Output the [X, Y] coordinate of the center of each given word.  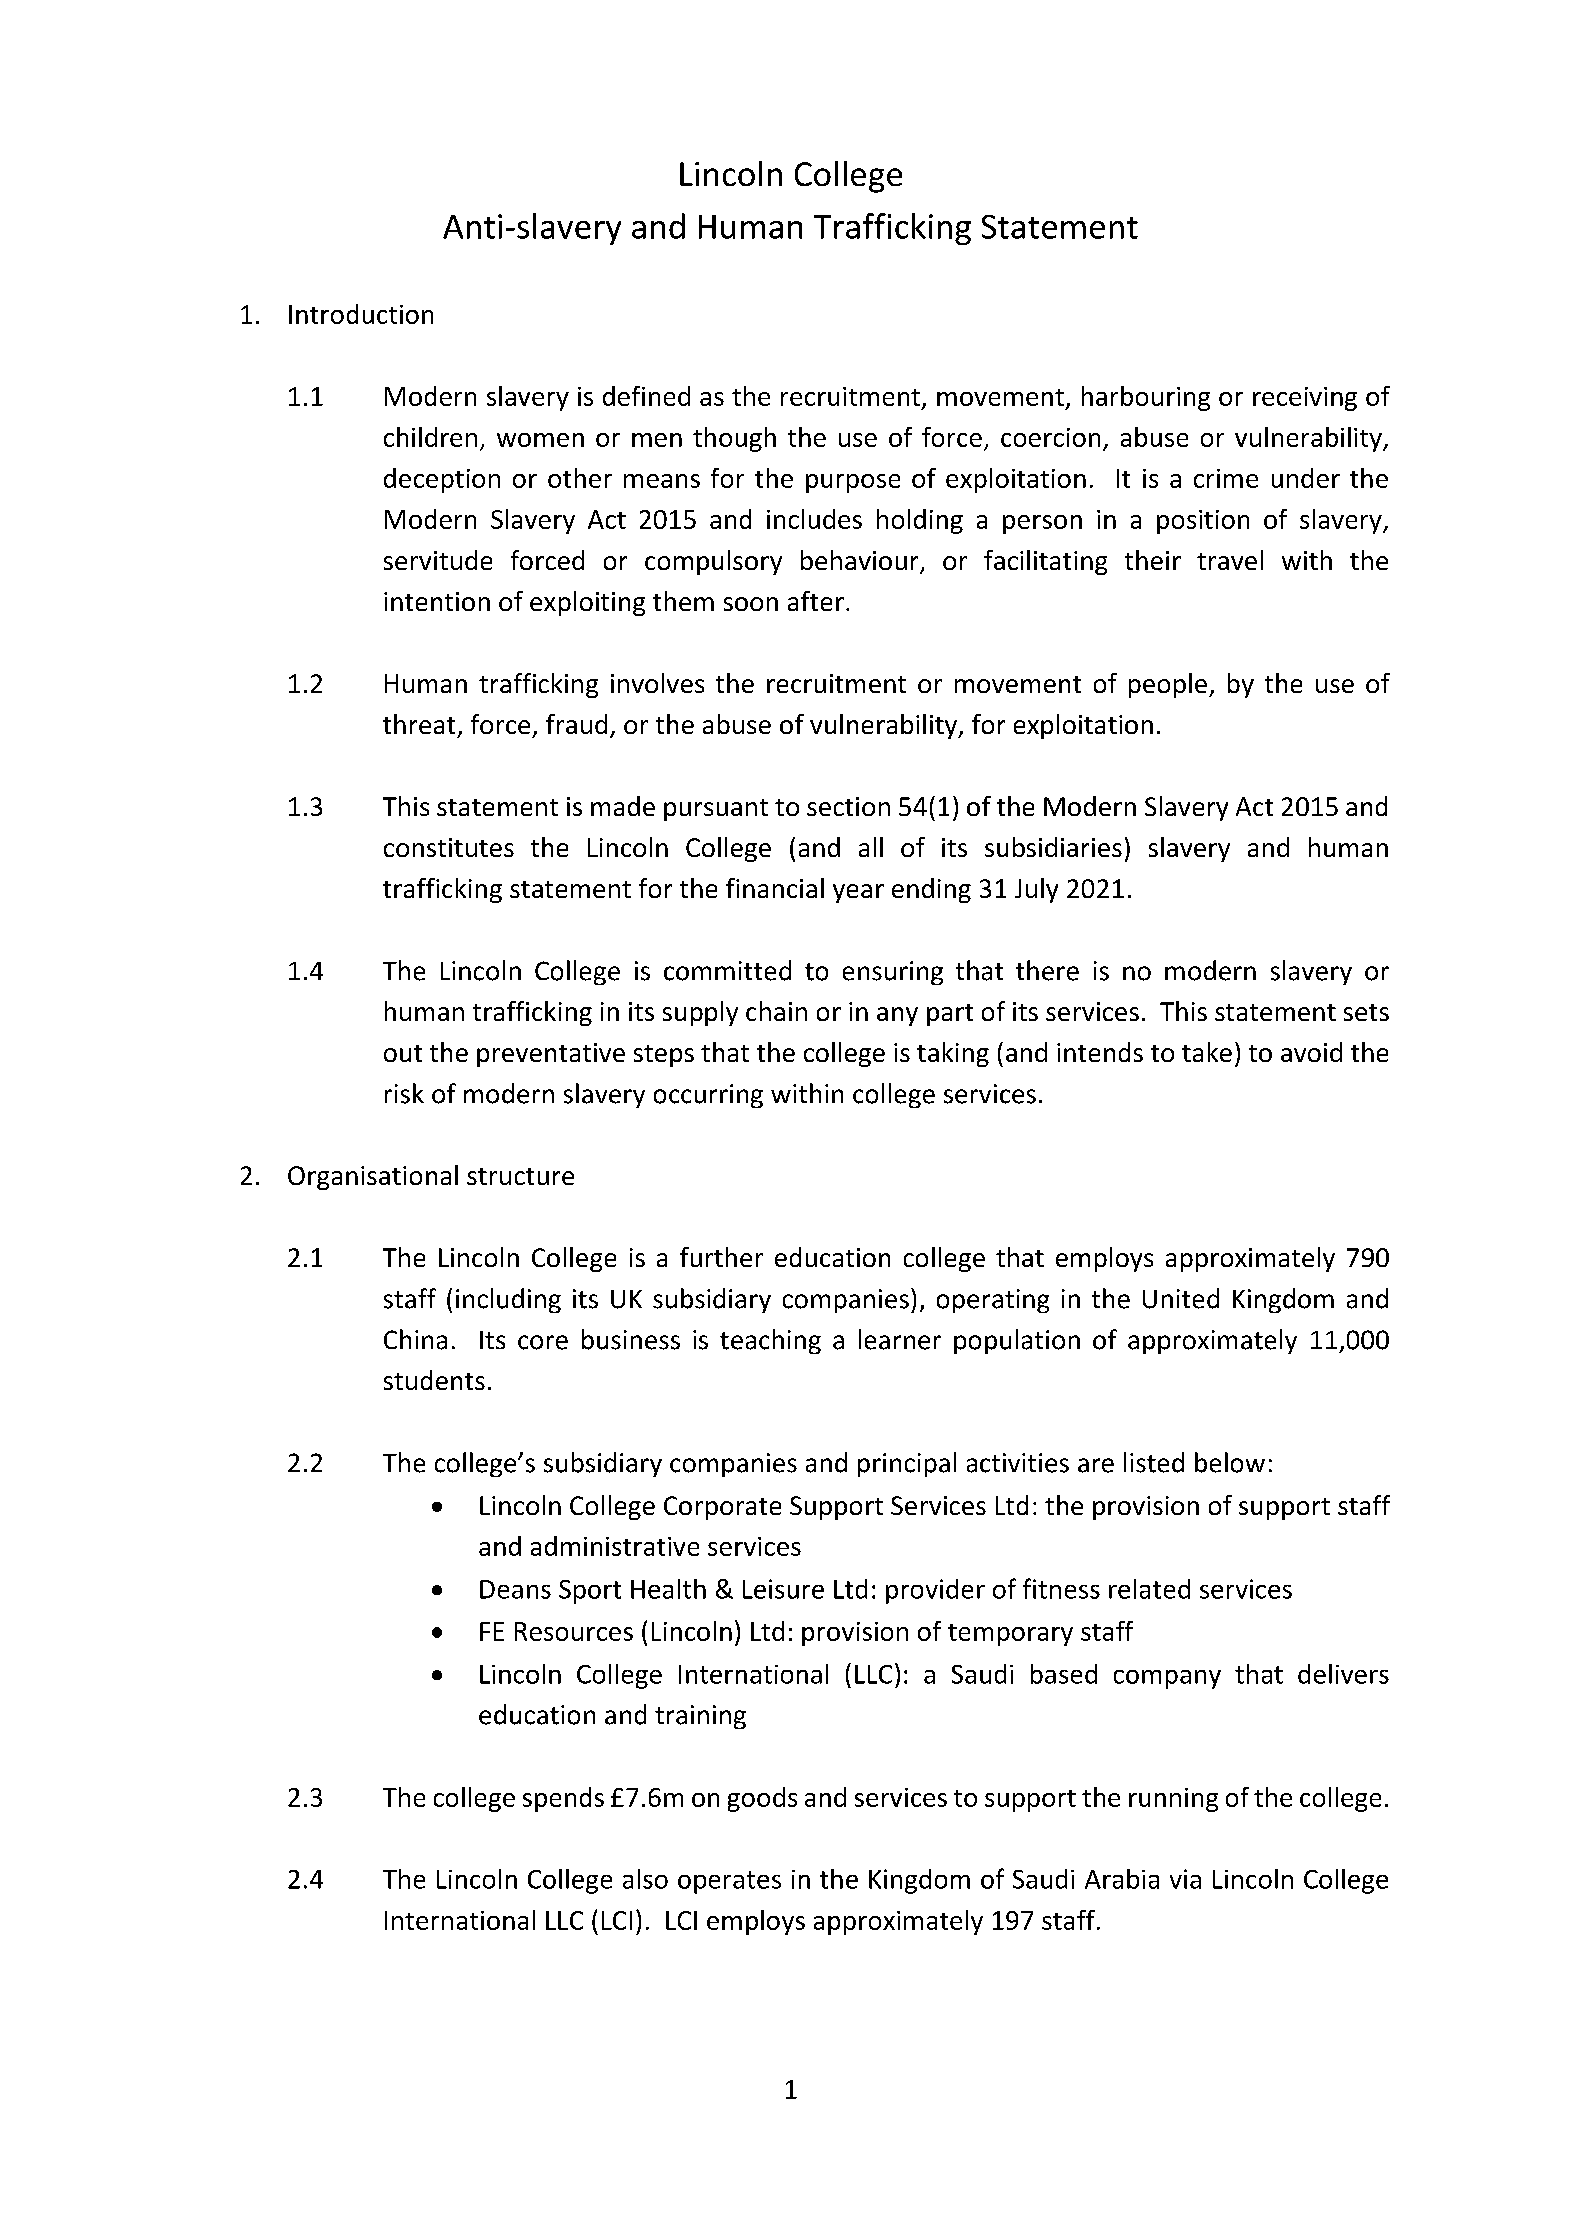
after [816, 601]
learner [900, 1339]
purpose [853, 483]
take [1207, 1052]
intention [437, 601]
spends [563, 1799]
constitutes [449, 847]
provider [935, 1591]
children [430, 437]
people [1168, 685]
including [508, 1300]
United [1181, 1298]
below [1230, 1462]
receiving [1305, 399]
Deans [515, 1589]
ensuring [893, 973]
